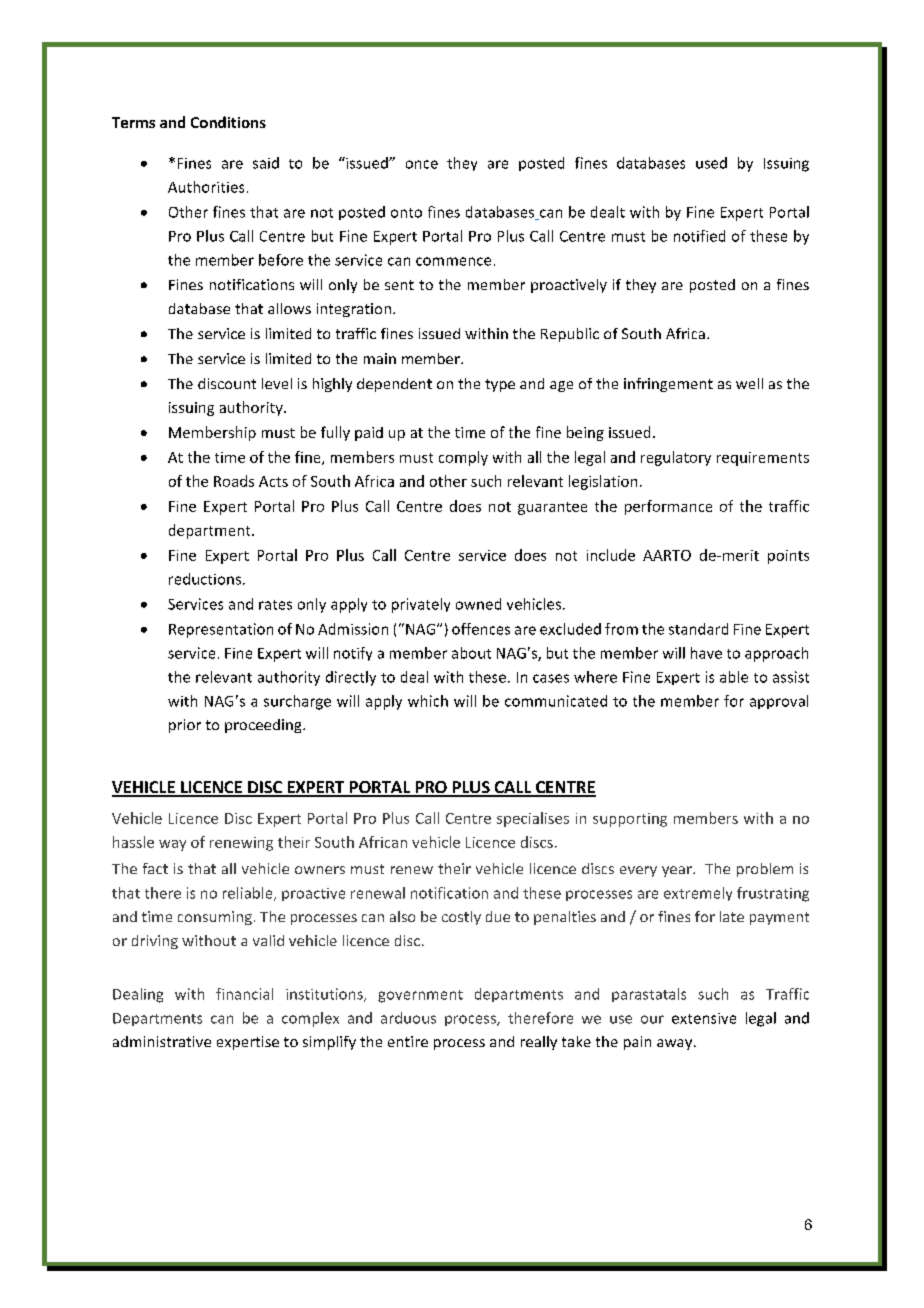 The height and width of the document is (1308, 924). I want to click on allows, so click(289, 308).
